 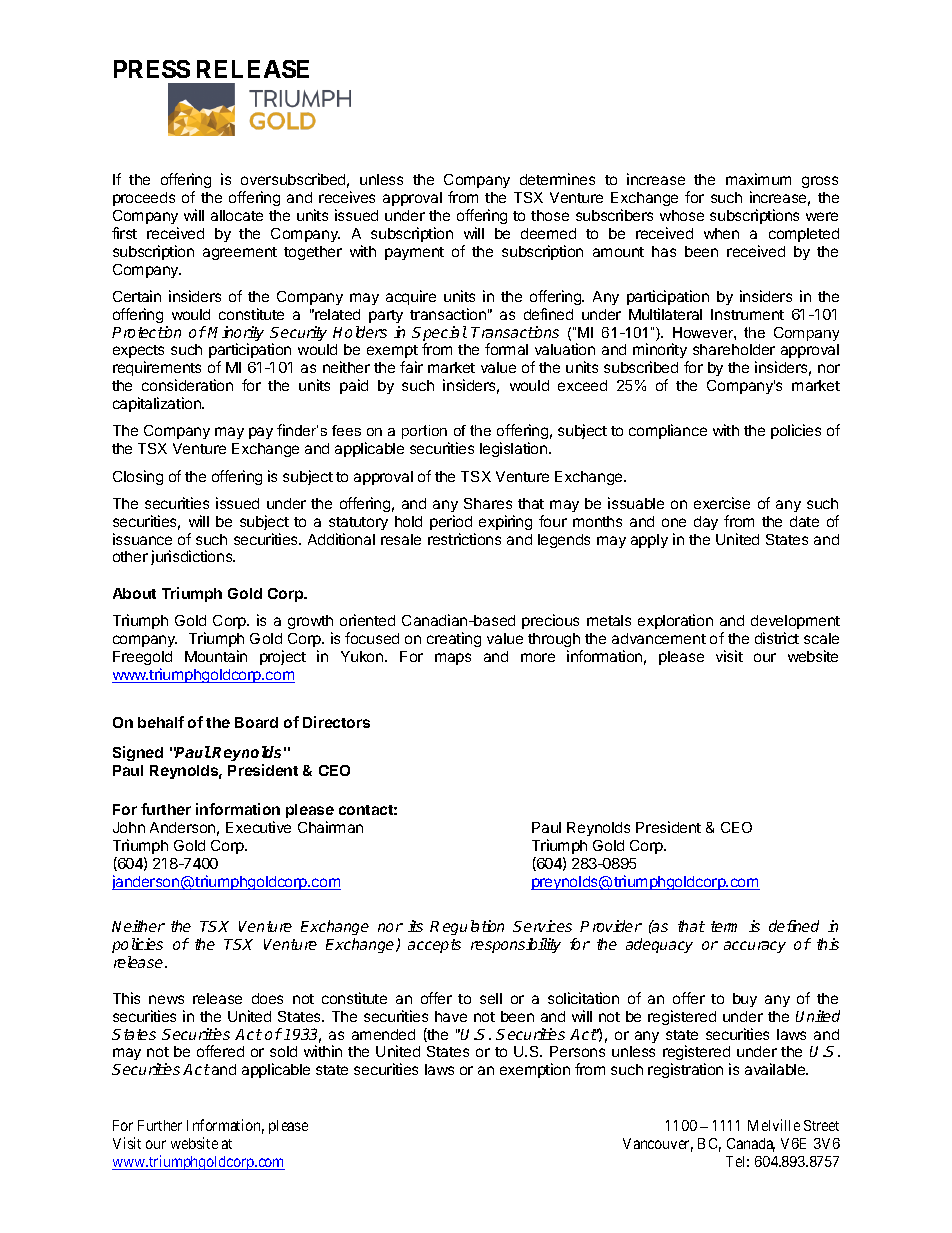 What do you see at coordinates (777, 638) in the screenshot?
I see `district` at bounding box center [777, 638].
